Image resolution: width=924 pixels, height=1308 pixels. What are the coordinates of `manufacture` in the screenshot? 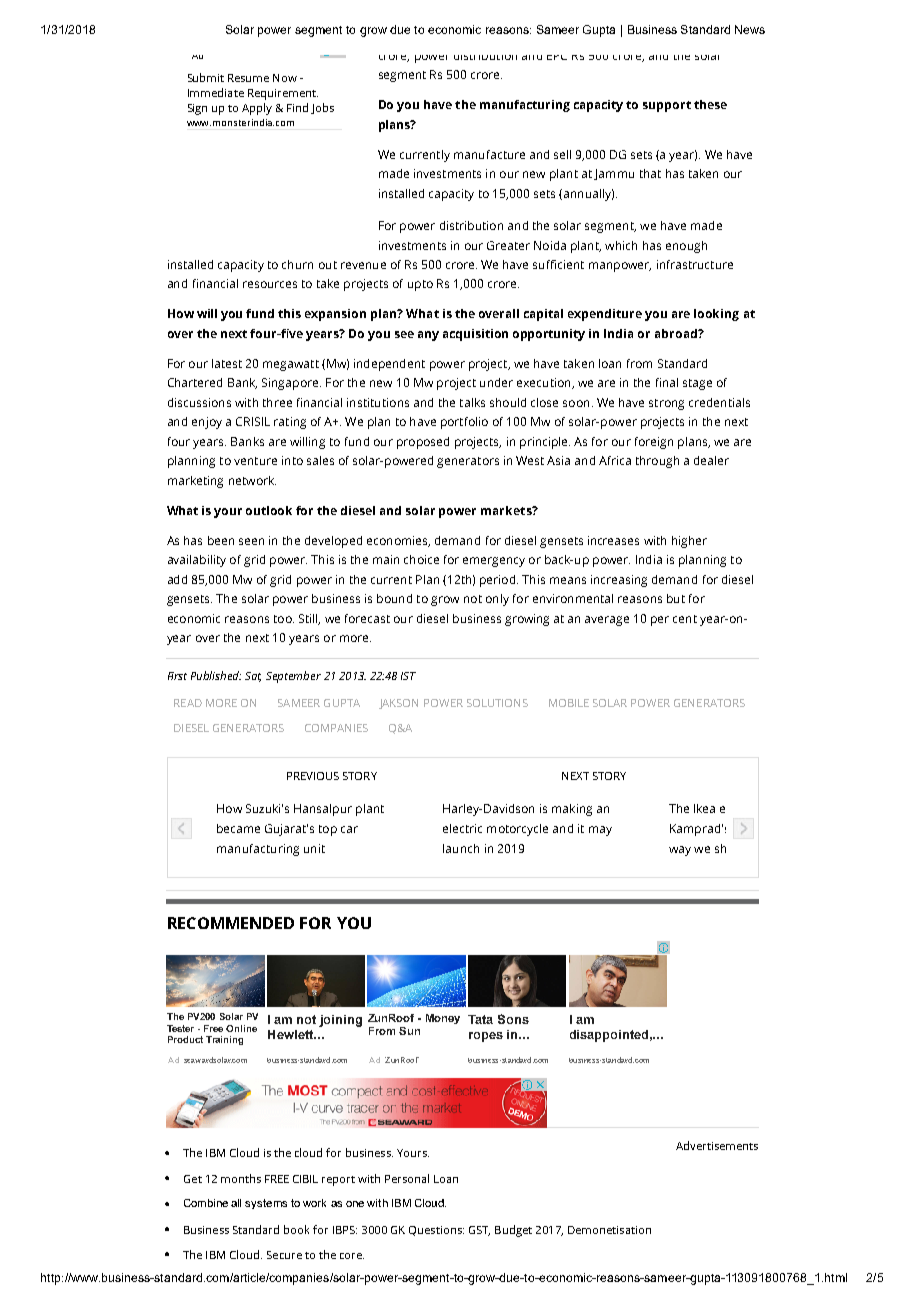 It's located at (489, 154).
